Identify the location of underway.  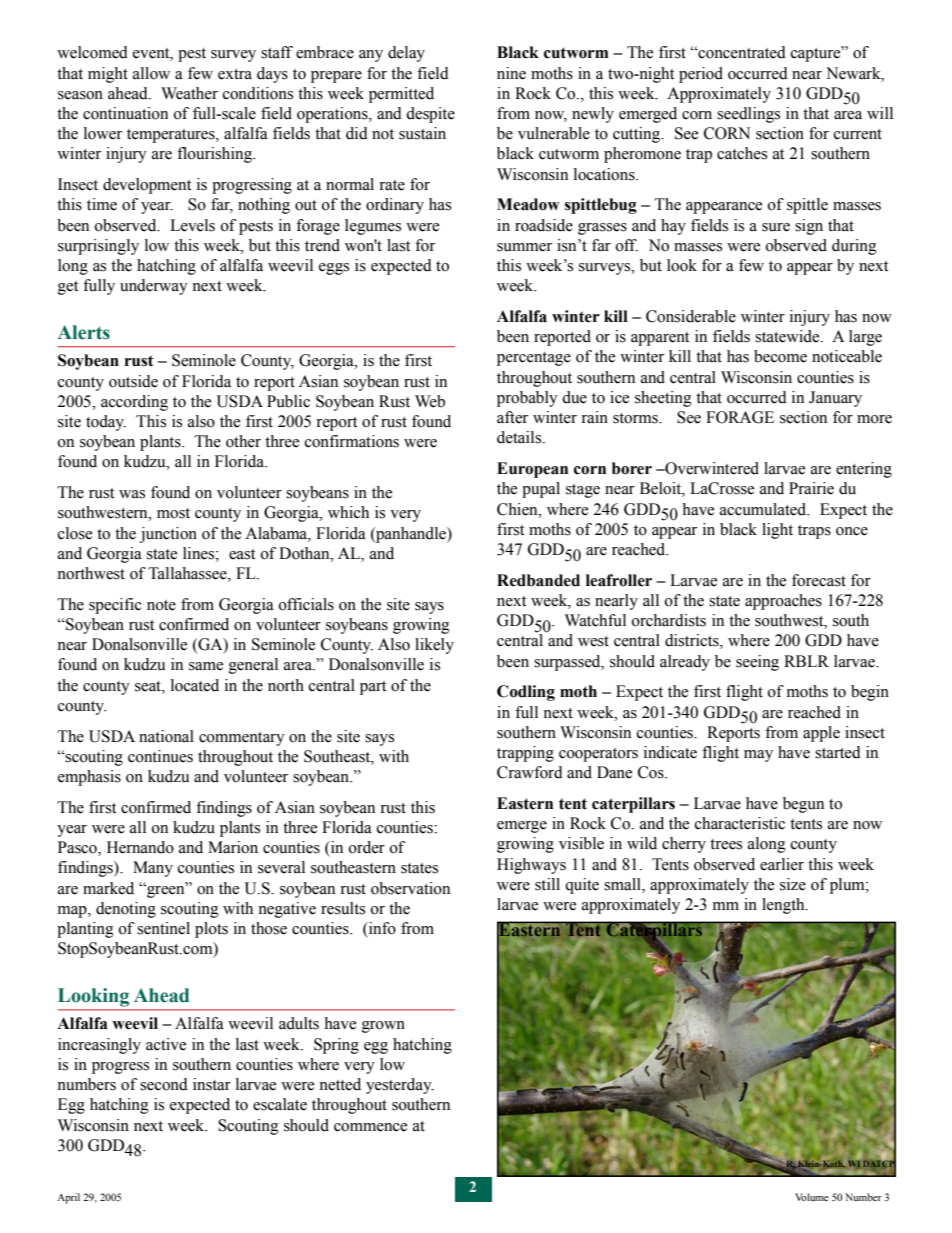
(154, 287).
